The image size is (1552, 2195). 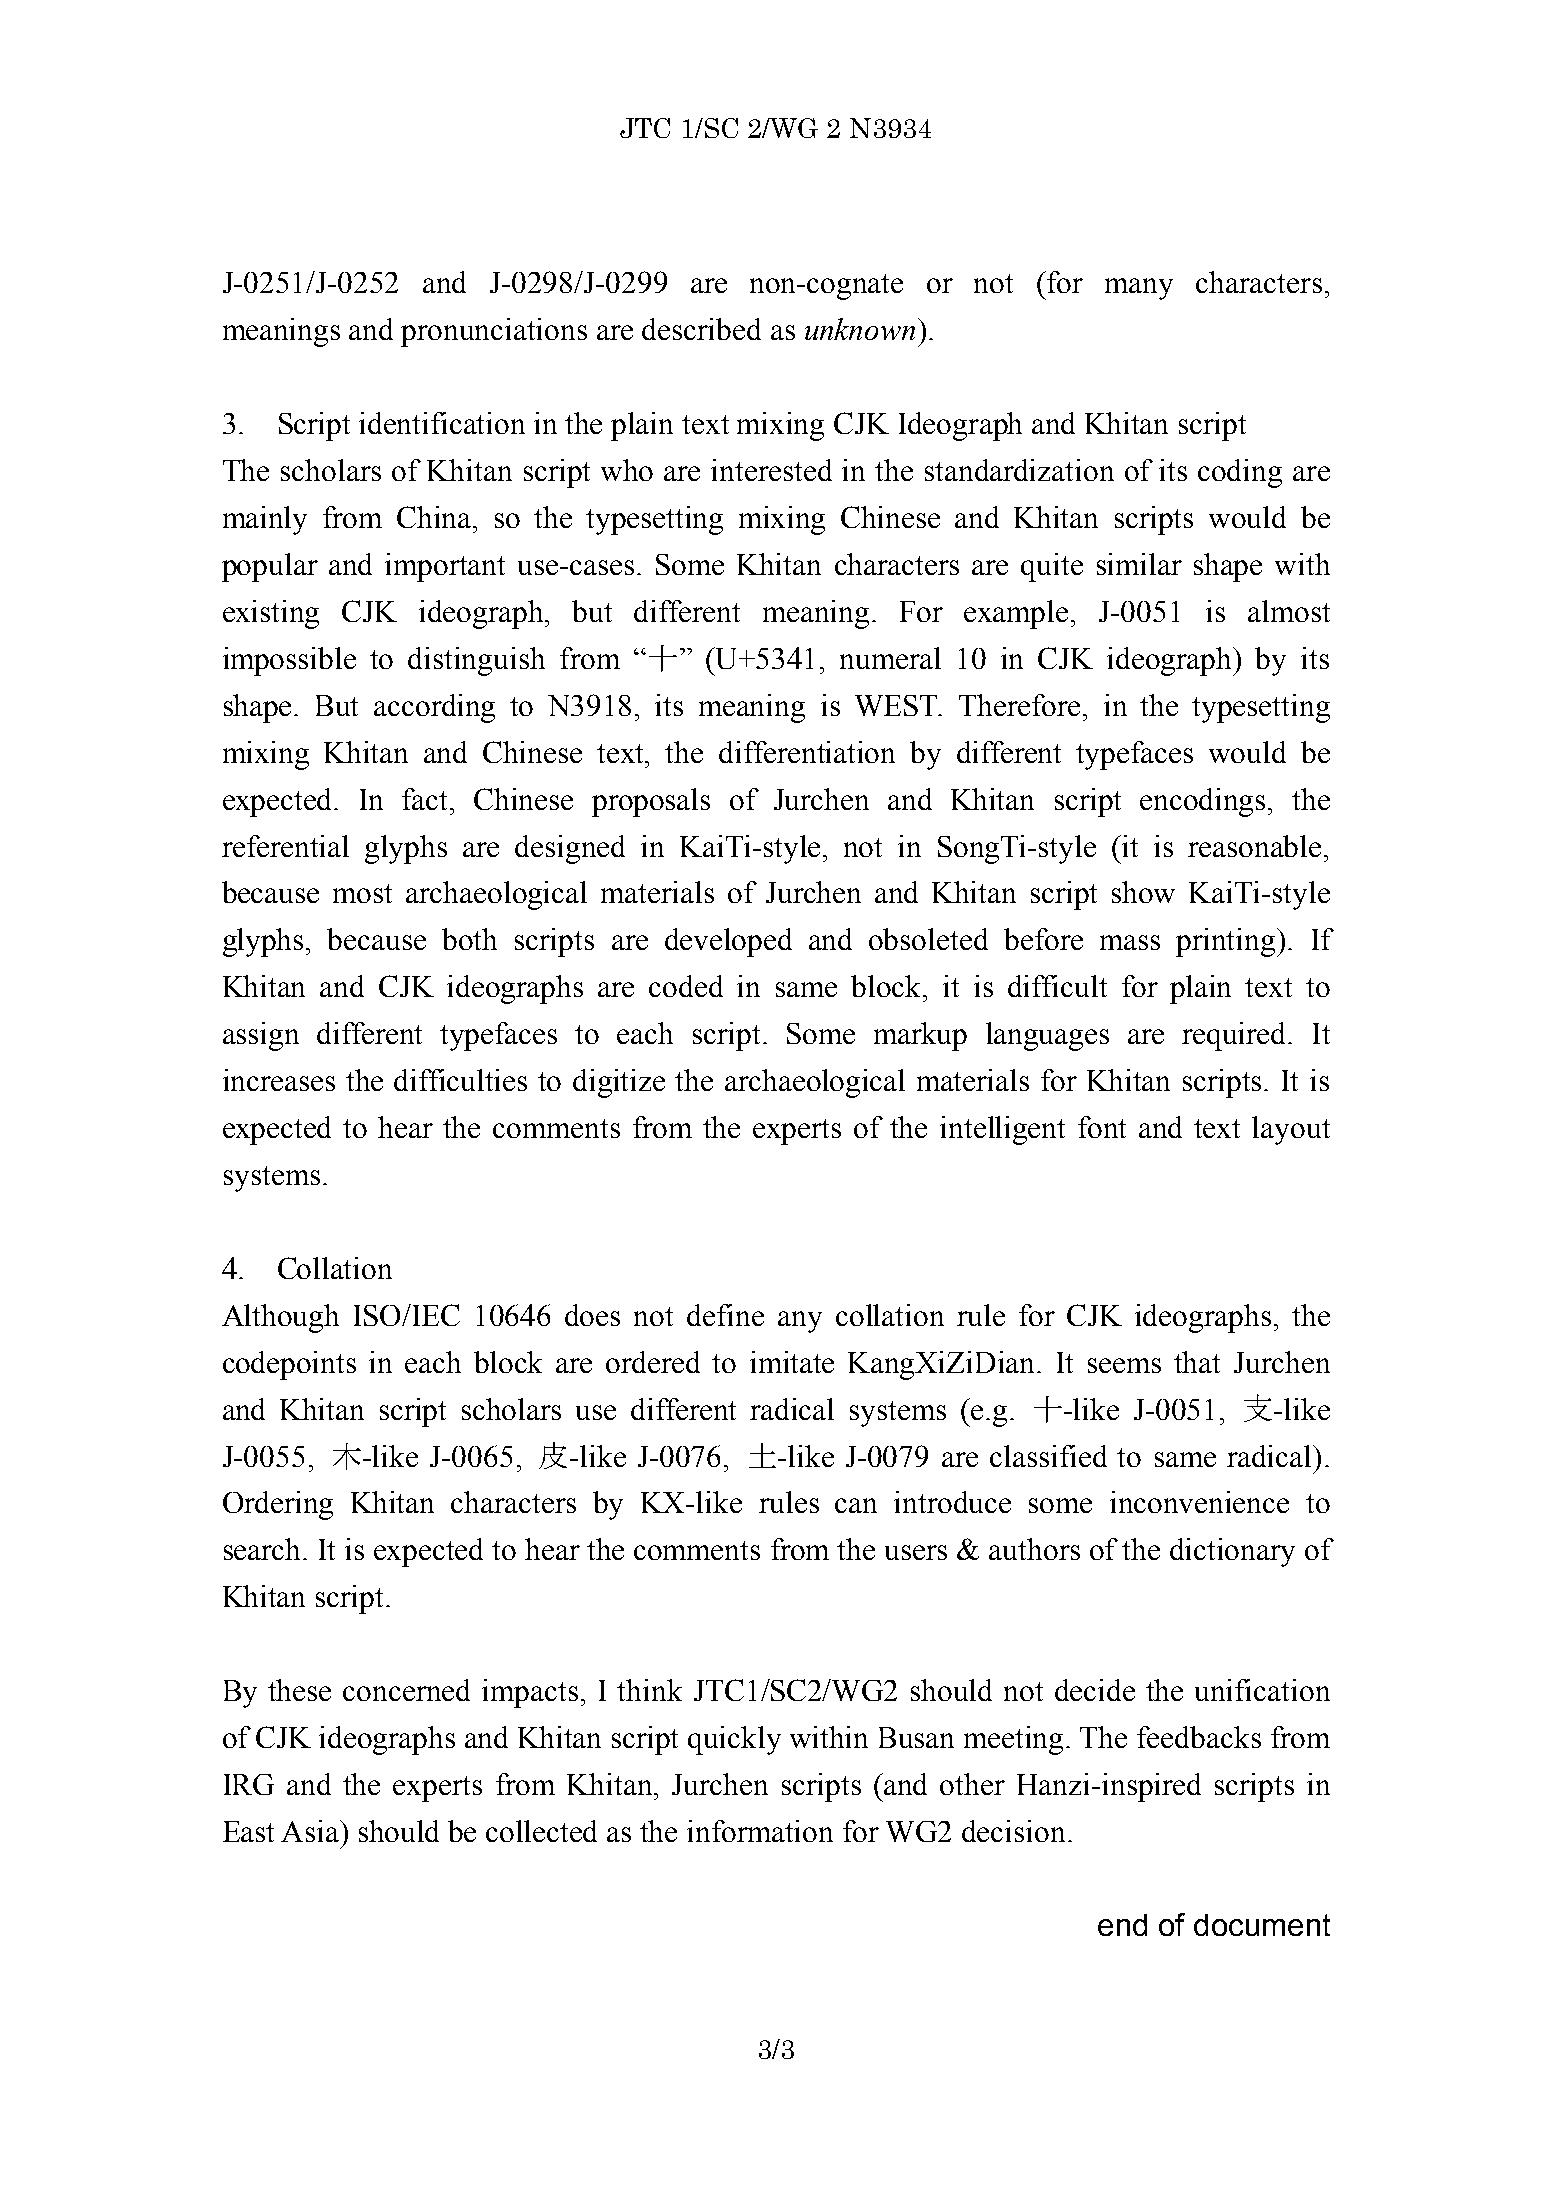 What do you see at coordinates (494, 332) in the document?
I see `pronunciations` at bounding box center [494, 332].
